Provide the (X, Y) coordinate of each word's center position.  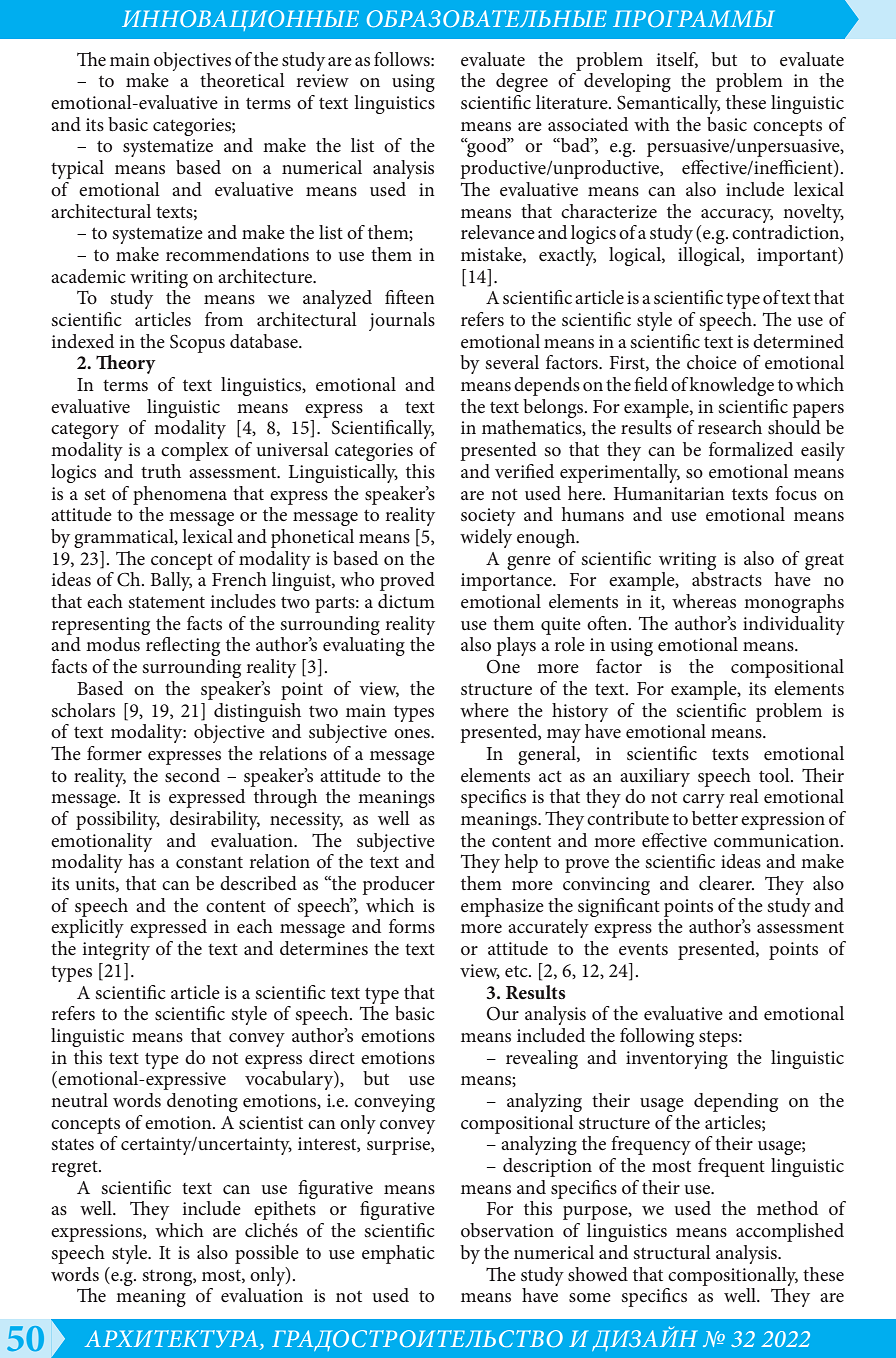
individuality (794, 625)
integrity (116, 951)
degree (522, 82)
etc (517, 971)
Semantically (668, 104)
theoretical (242, 80)
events (643, 950)
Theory (126, 364)
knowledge (731, 386)
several (512, 362)
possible (267, 1254)
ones (413, 734)
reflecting (183, 646)
